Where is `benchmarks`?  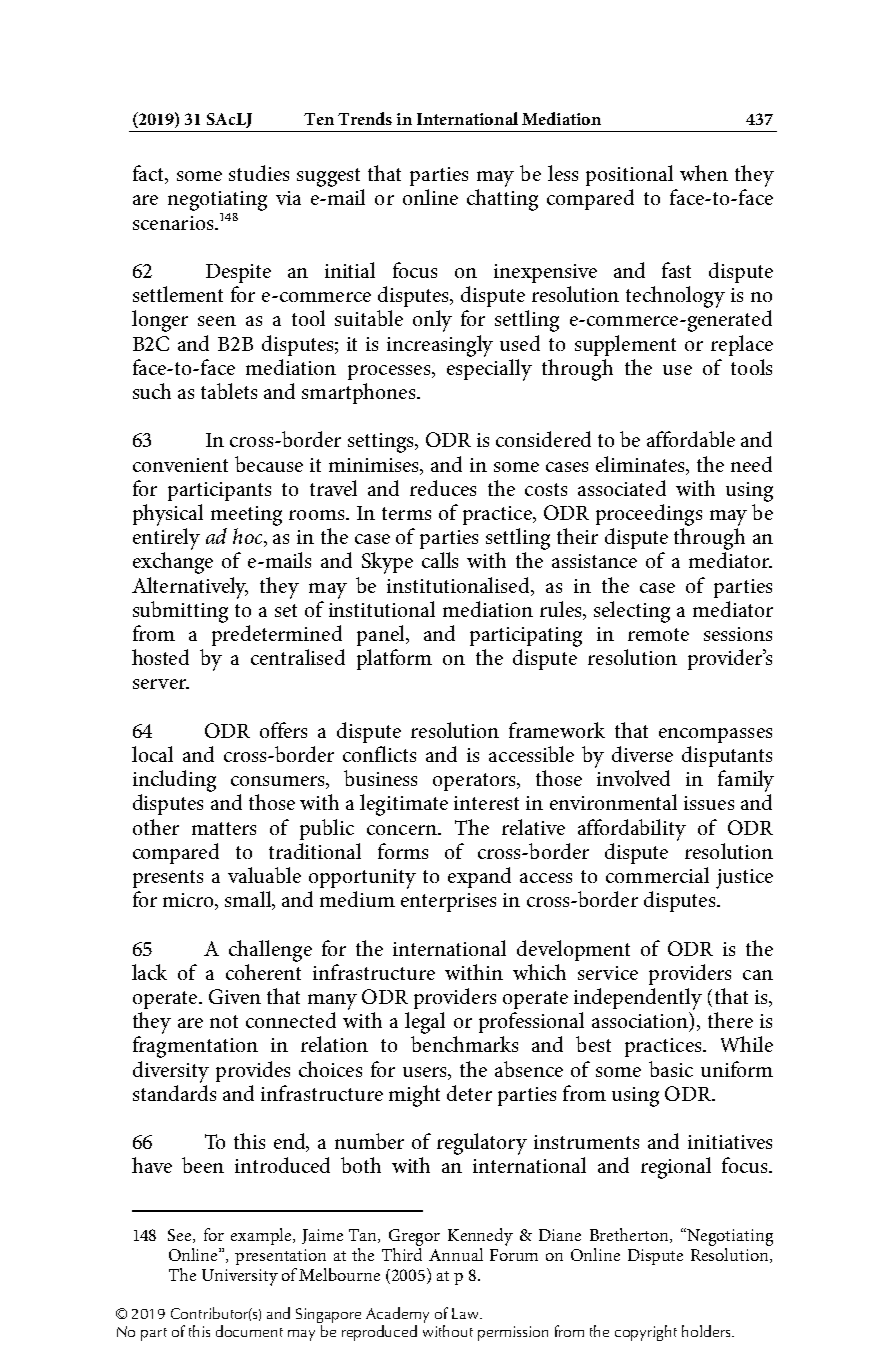 benchmarks is located at coordinates (464, 1044).
